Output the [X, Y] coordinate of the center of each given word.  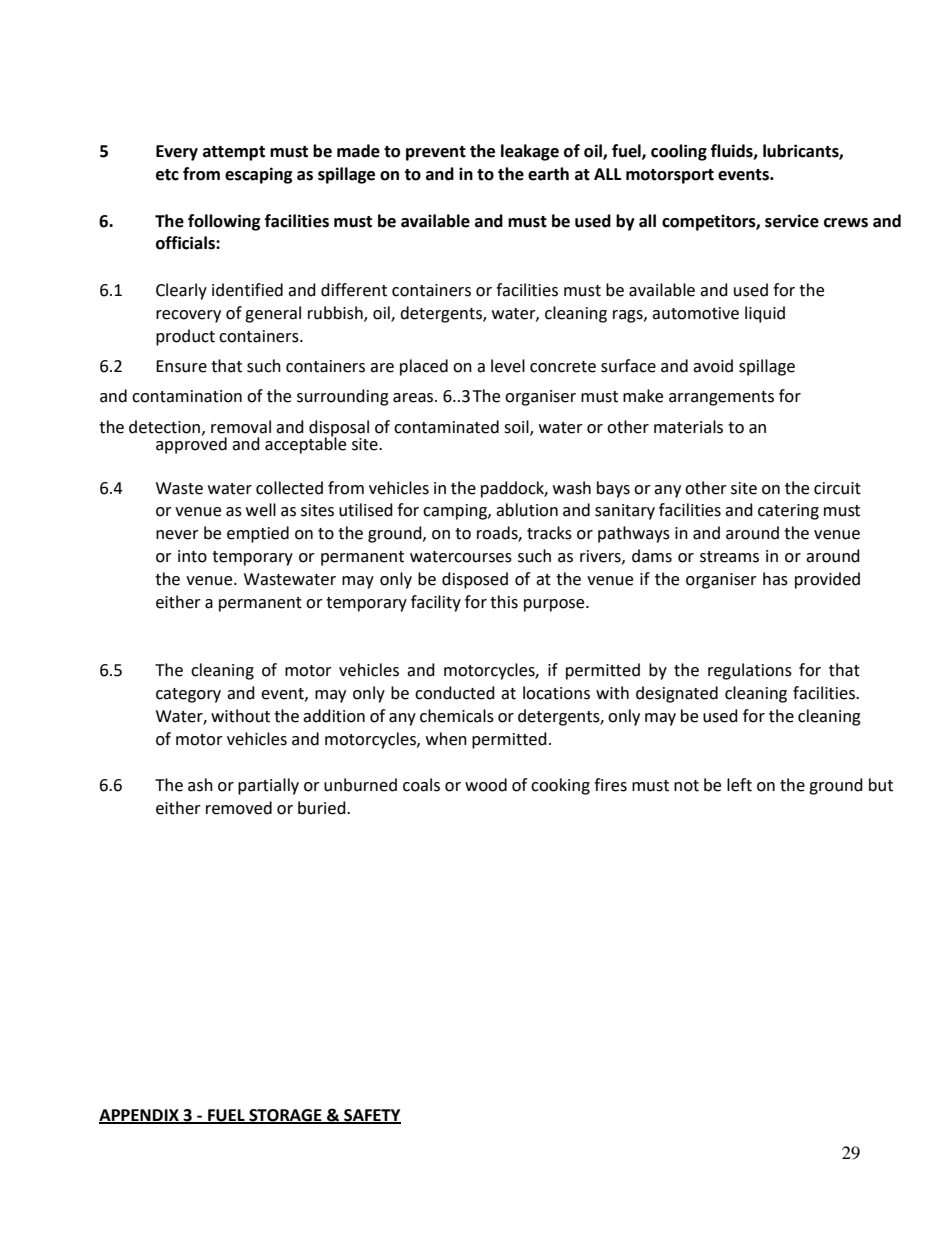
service [792, 221]
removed [239, 808]
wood [486, 785]
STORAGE [285, 1116]
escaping [259, 175]
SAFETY [371, 1116]
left [739, 785]
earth [548, 174]
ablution [527, 510]
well [261, 510]
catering [788, 512]
